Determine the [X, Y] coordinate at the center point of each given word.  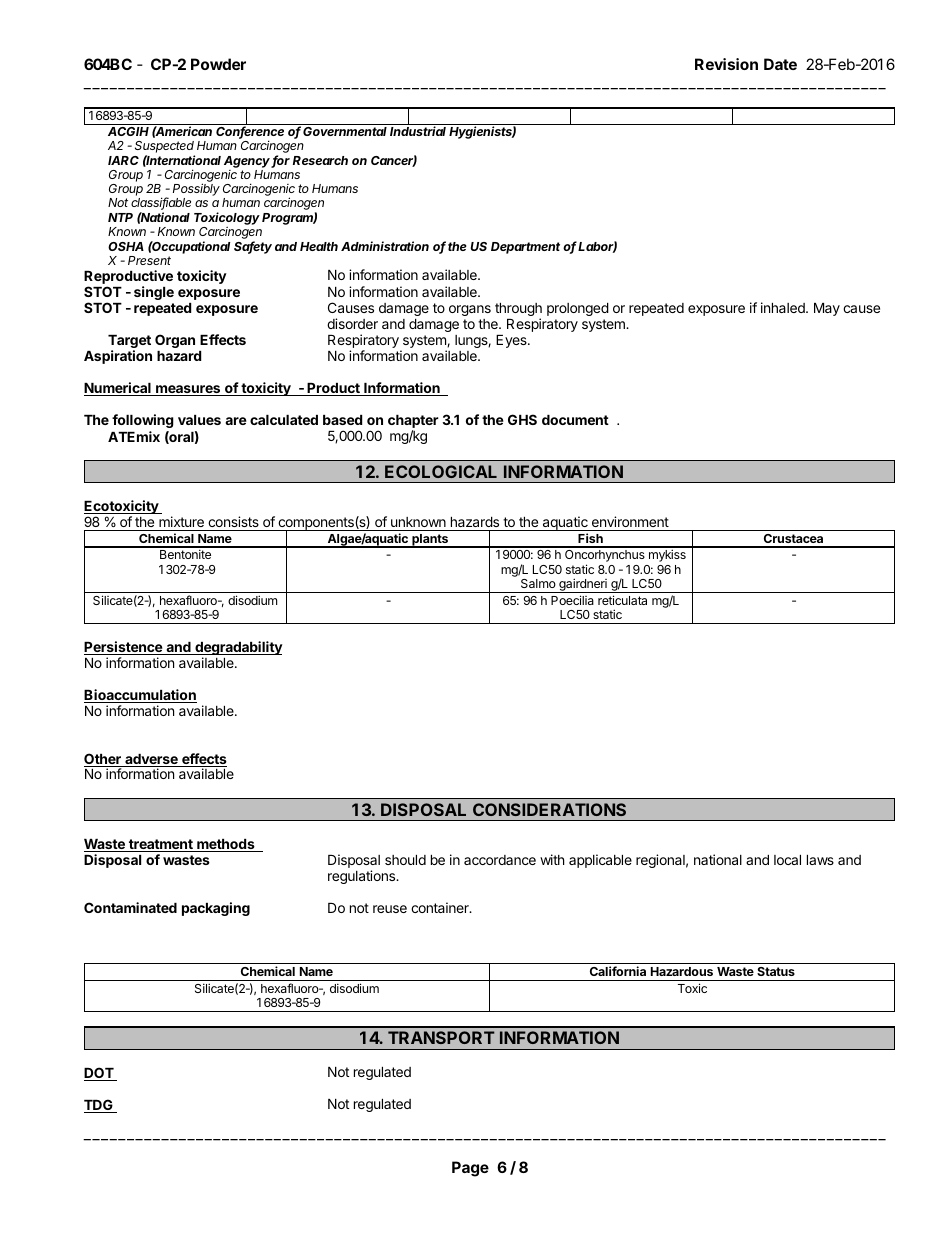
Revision [726, 64]
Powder [218, 64]
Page [470, 1169]
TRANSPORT [441, 1037]
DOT [100, 1074]
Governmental [345, 131]
